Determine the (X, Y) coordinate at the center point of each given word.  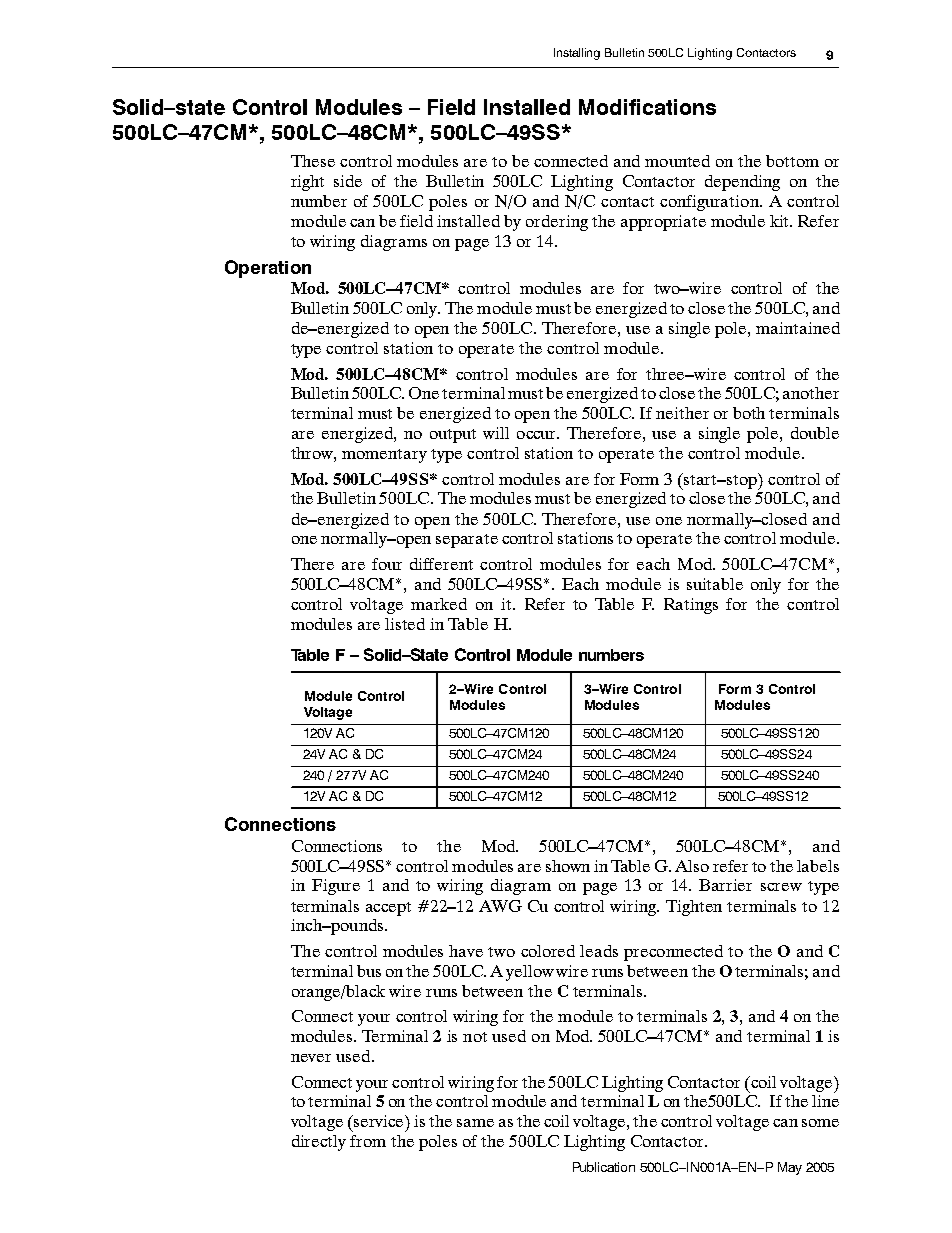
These (313, 161)
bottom (792, 161)
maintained (798, 328)
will (496, 433)
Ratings (691, 606)
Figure (336, 887)
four (387, 564)
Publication (604, 1167)
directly (319, 1143)
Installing (577, 54)
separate (467, 541)
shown (568, 866)
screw (781, 887)
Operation (268, 269)
